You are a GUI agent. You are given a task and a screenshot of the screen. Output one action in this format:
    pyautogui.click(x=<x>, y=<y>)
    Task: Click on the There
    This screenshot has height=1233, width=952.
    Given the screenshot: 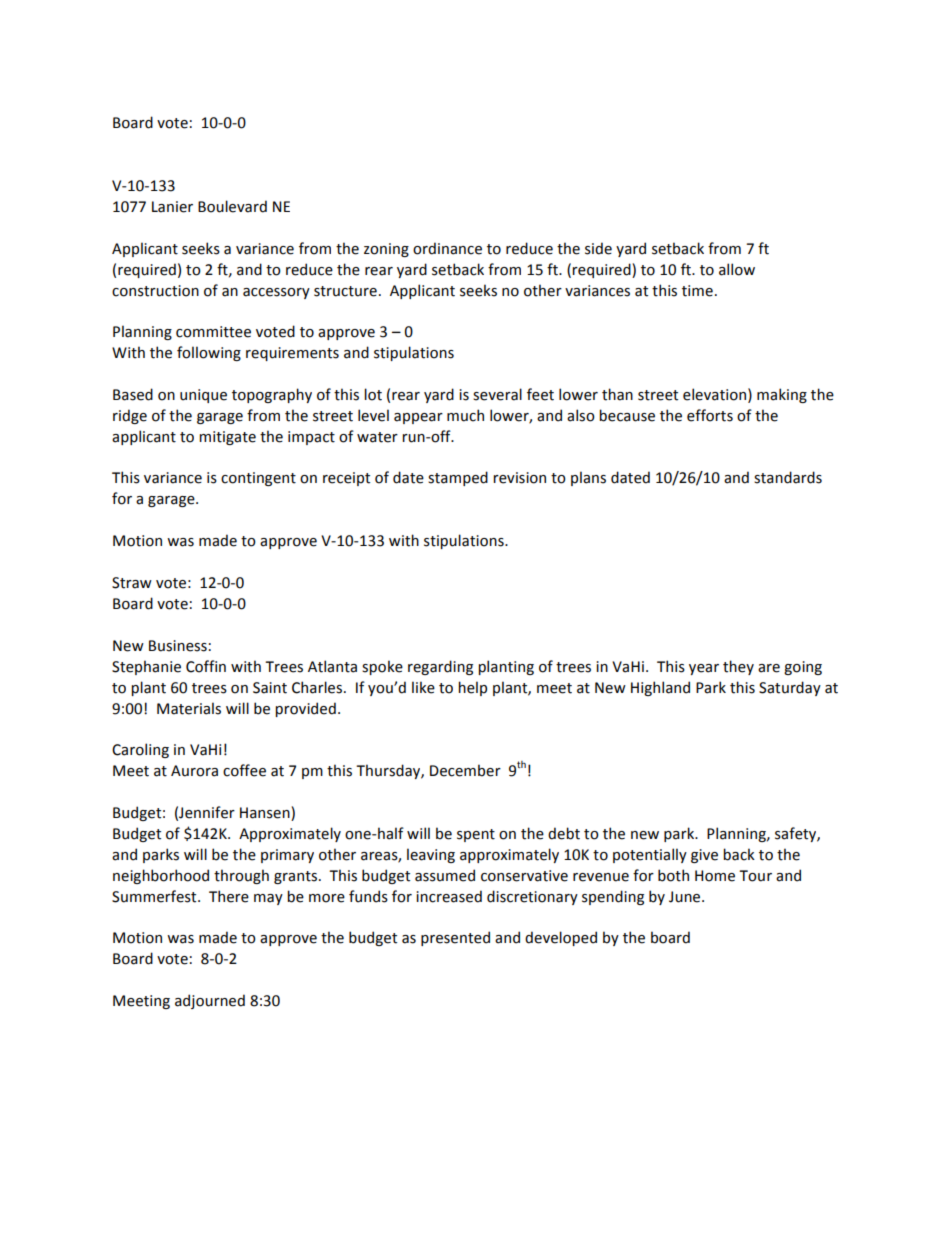 What is the action you would take?
    pyautogui.click(x=229, y=896)
